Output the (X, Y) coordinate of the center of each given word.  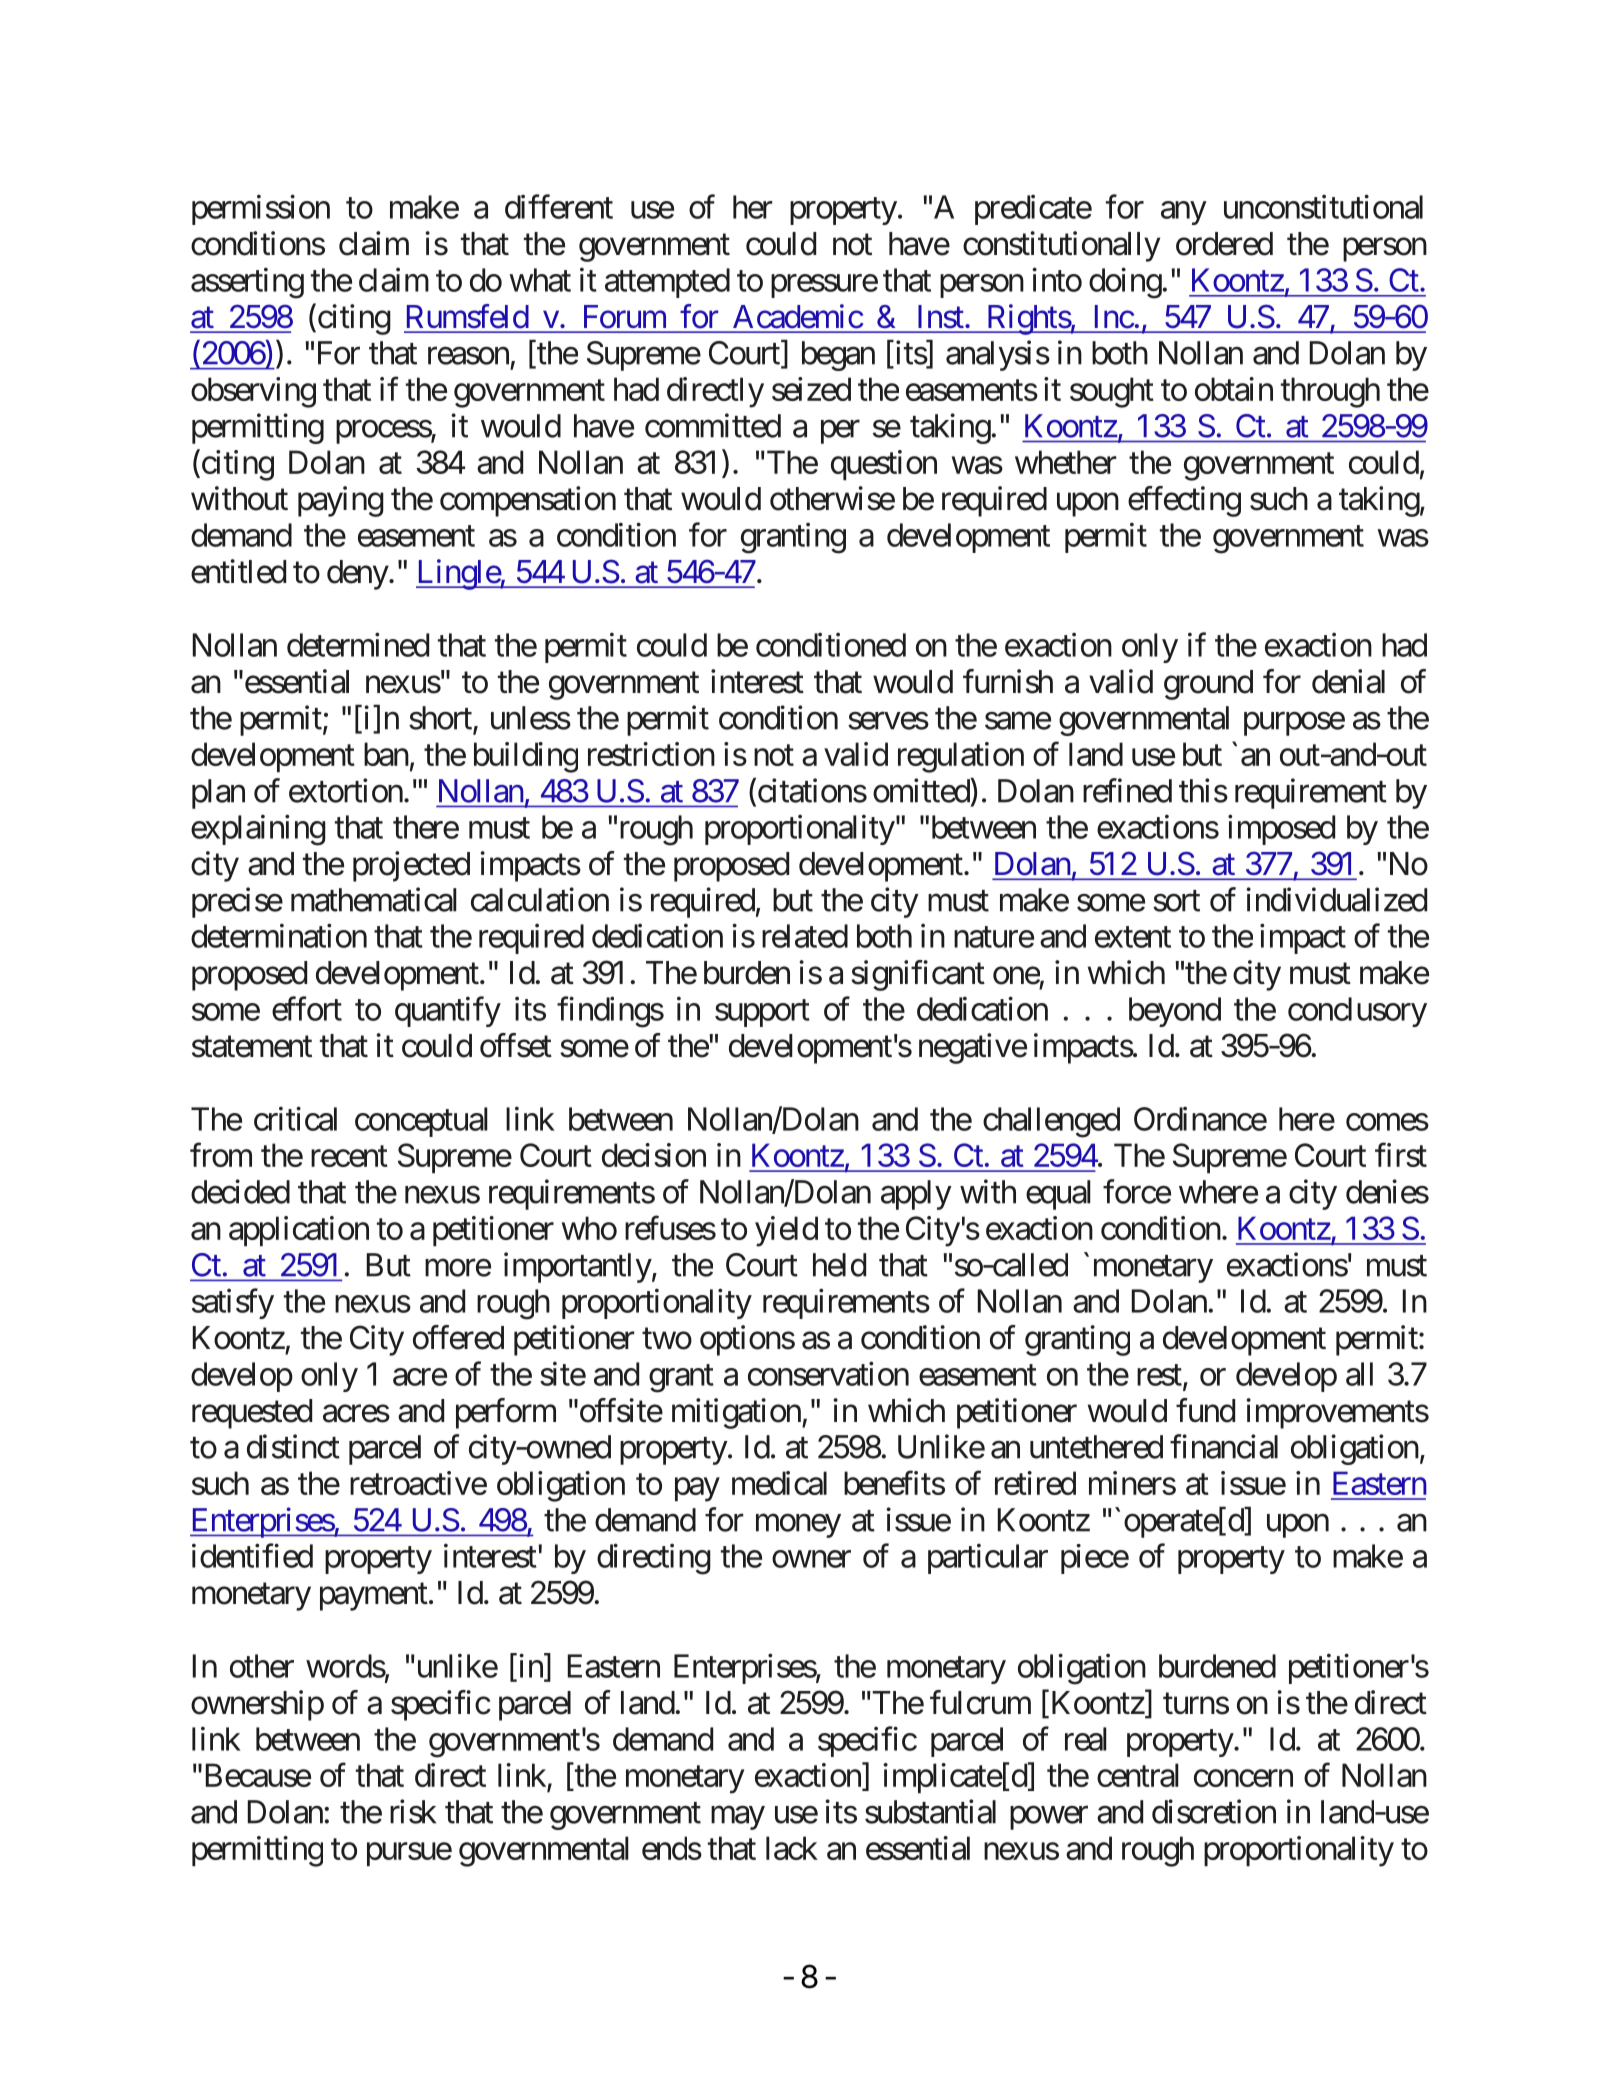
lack (792, 1848)
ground (1208, 685)
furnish (1008, 681)
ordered (1224, 244)
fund (1205, 1410)
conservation (828, 1373)
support (762, 1013)
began (838, 356)
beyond (1175, 1012)
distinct (293, 1446)
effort (307, 1008)
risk (413, 1811)
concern (1243, 1778)
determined (358, 644)
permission (261, 209)
